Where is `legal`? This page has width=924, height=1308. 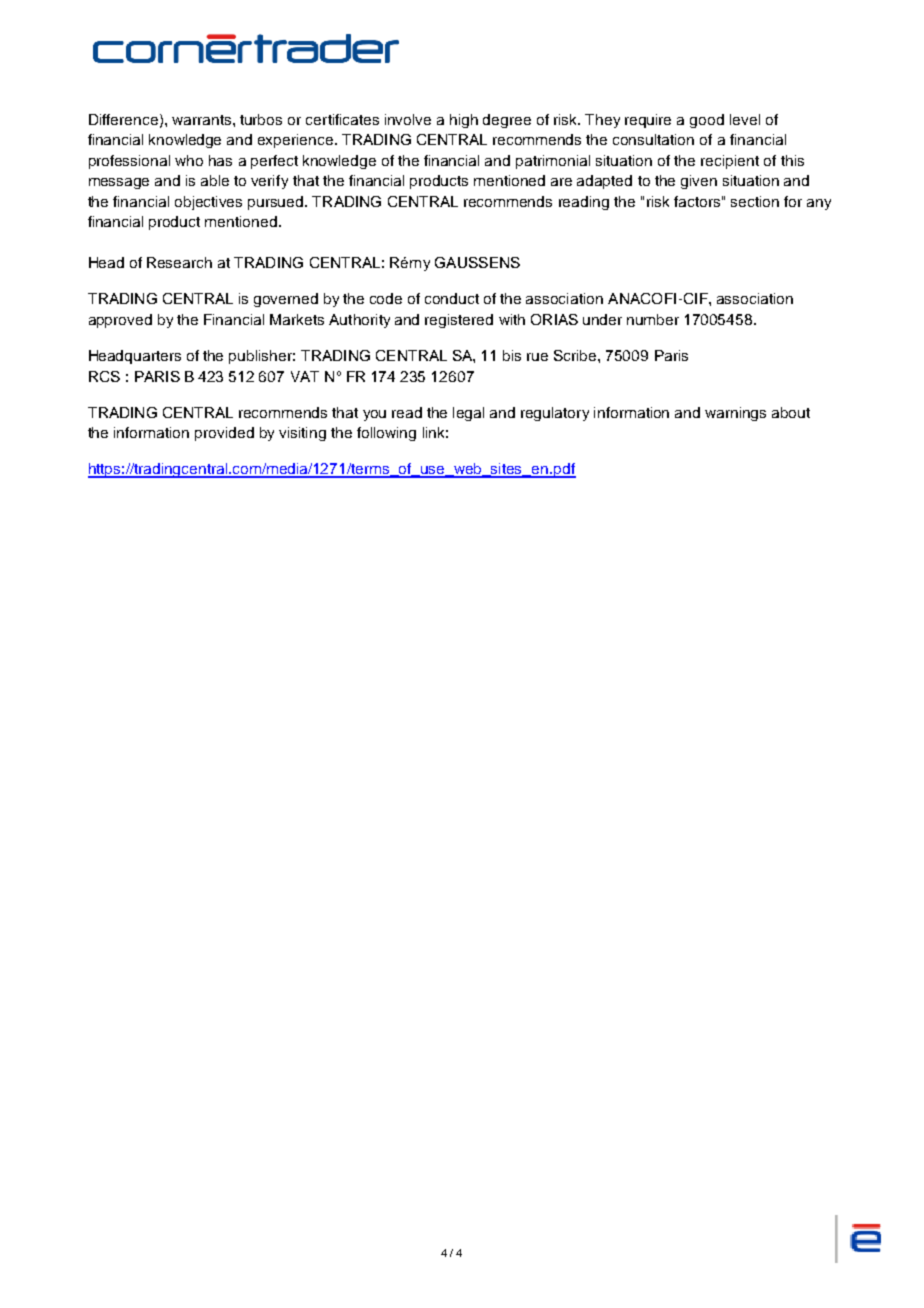 legal is located at coordinates (468, 414).
